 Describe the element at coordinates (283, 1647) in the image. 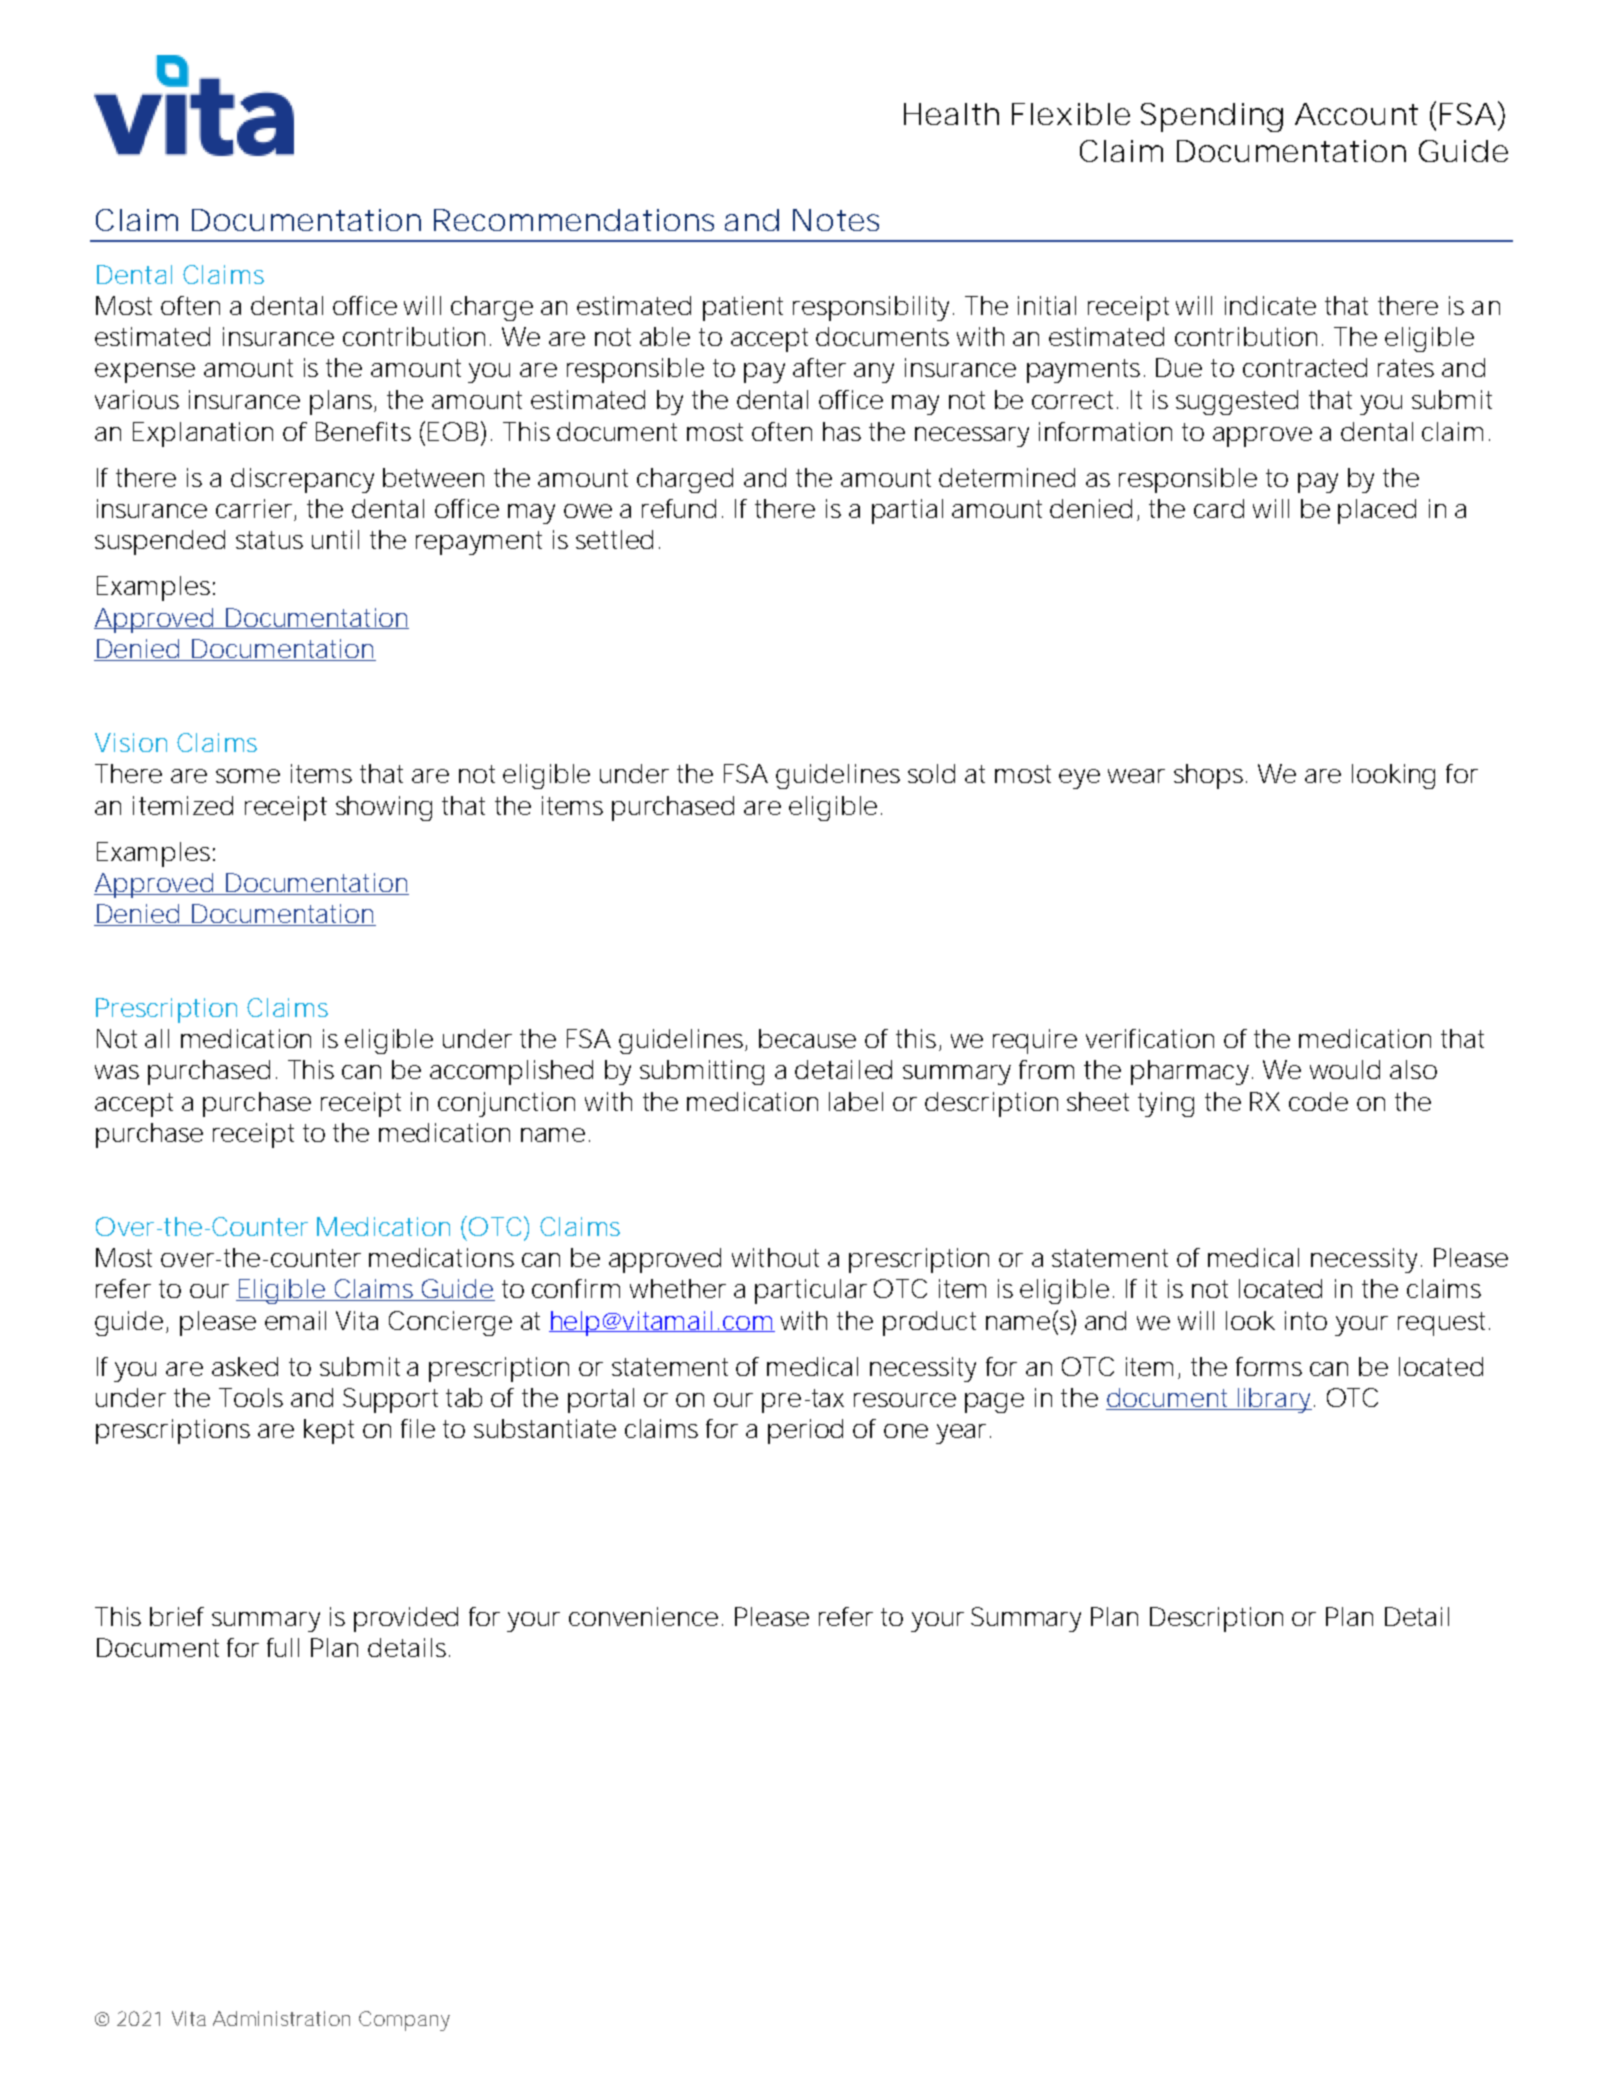

I see `full` at that location.
